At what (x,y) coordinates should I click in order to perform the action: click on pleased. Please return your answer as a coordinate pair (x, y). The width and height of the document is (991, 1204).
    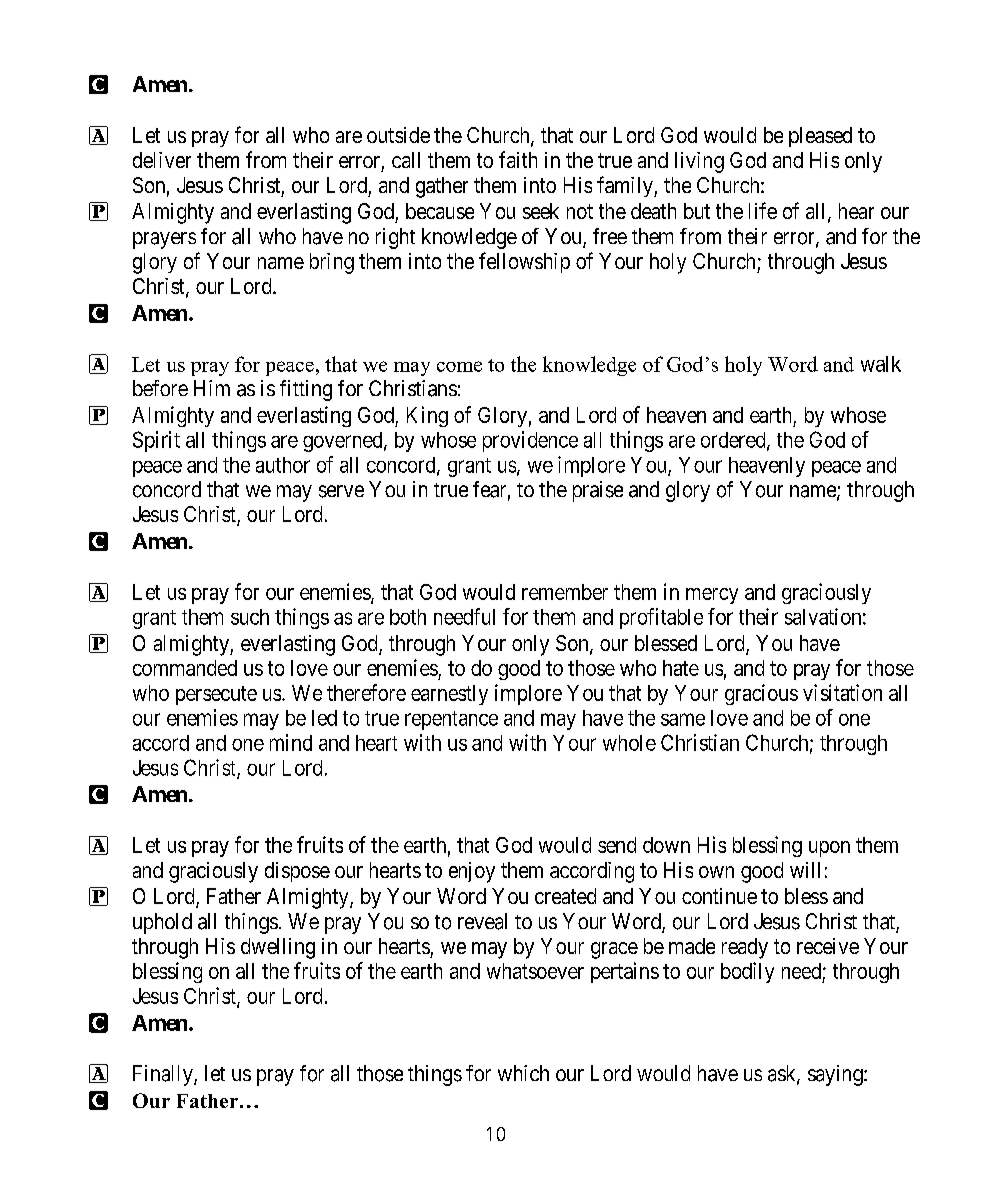
    Looking at the image, I should click on (820, 137).
